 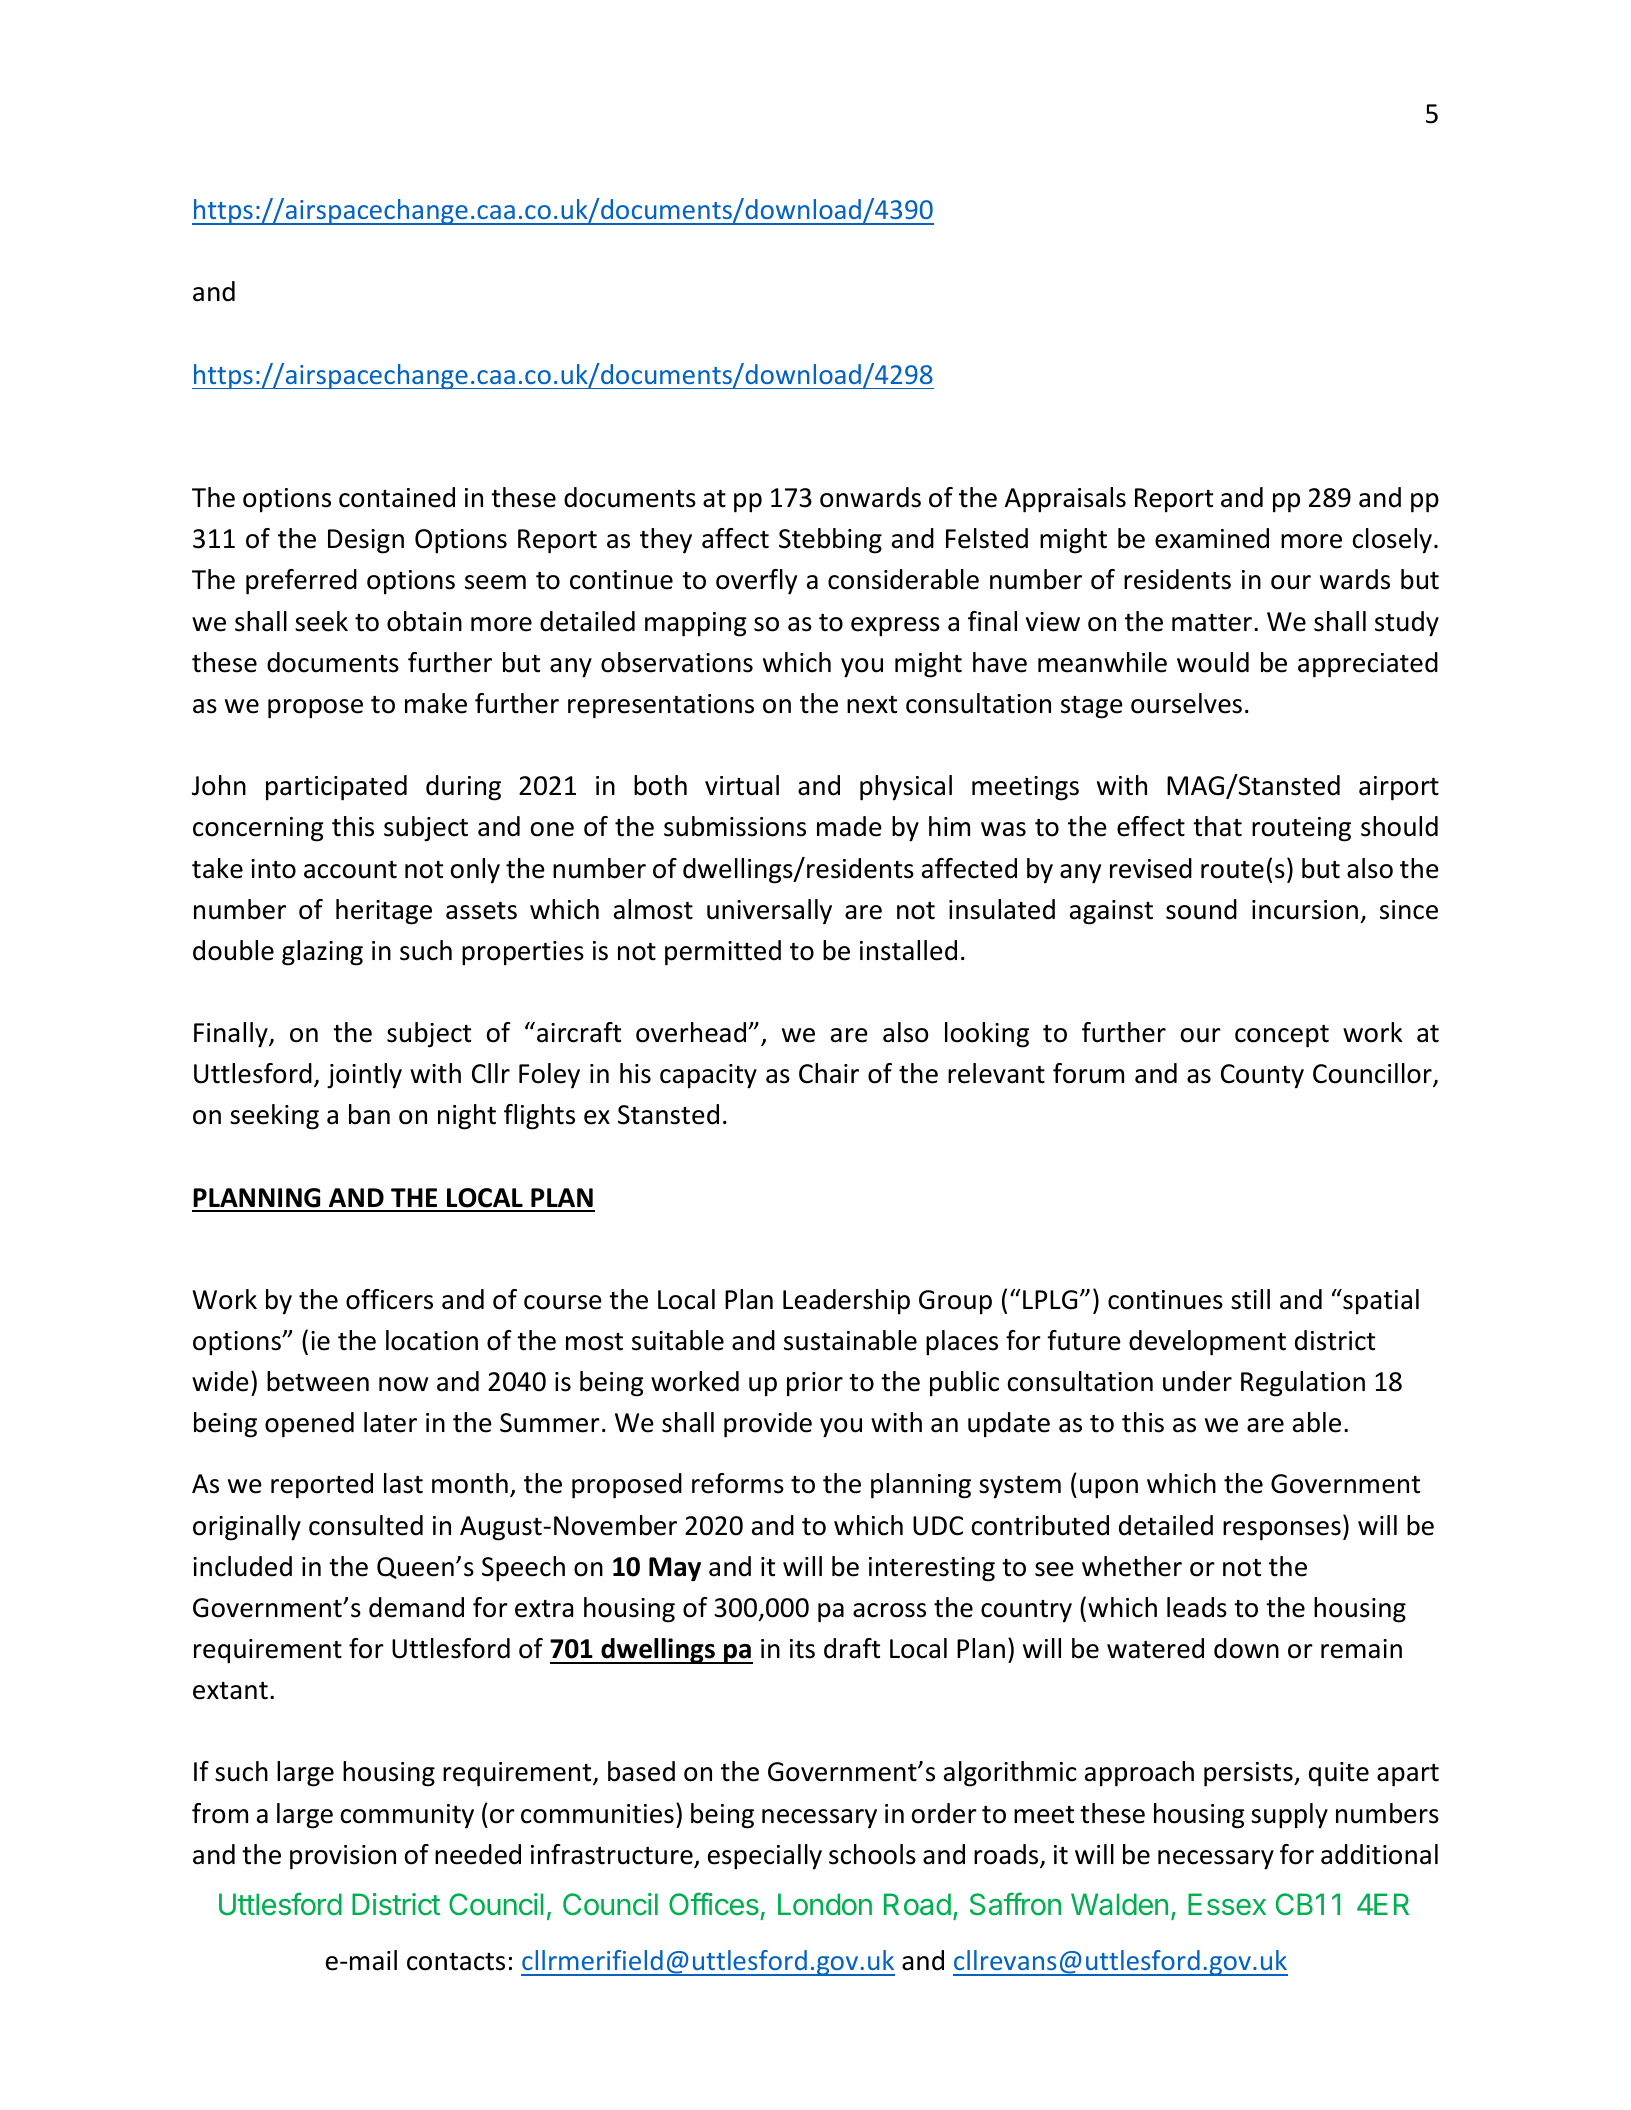 I want to click on examined, so click(x=1212, y=538).
